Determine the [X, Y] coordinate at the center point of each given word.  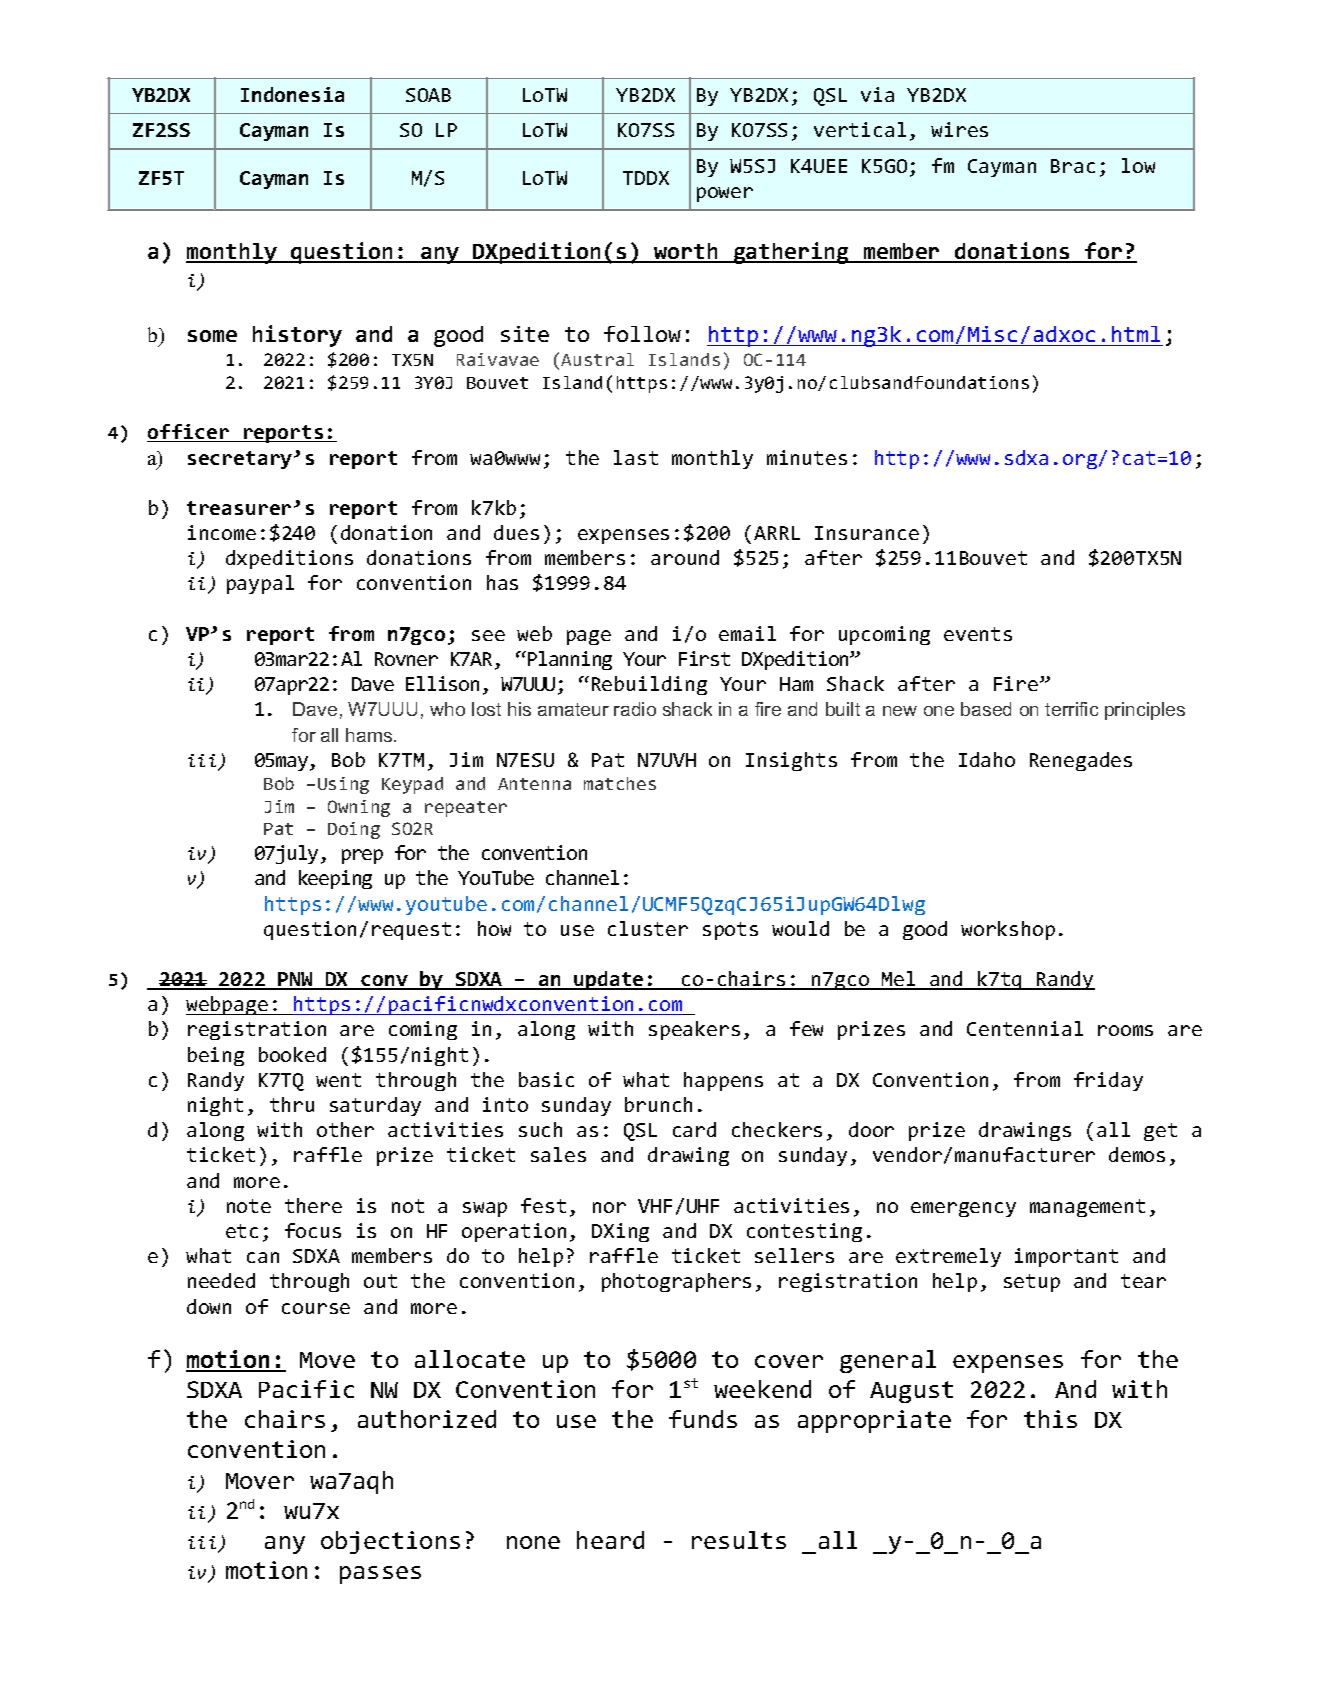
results [739, 1540]
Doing [354, 830]
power [725, 194]
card [694, 1129]
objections [390, 1542]
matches [620, 783]
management [1087, 1208]
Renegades [1081, 761]
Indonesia [292, 94]
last [636, 457]
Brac [1073, 166]
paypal [260, 584]
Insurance [867, 533]
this [1050, 1419]
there [313, 1205]
